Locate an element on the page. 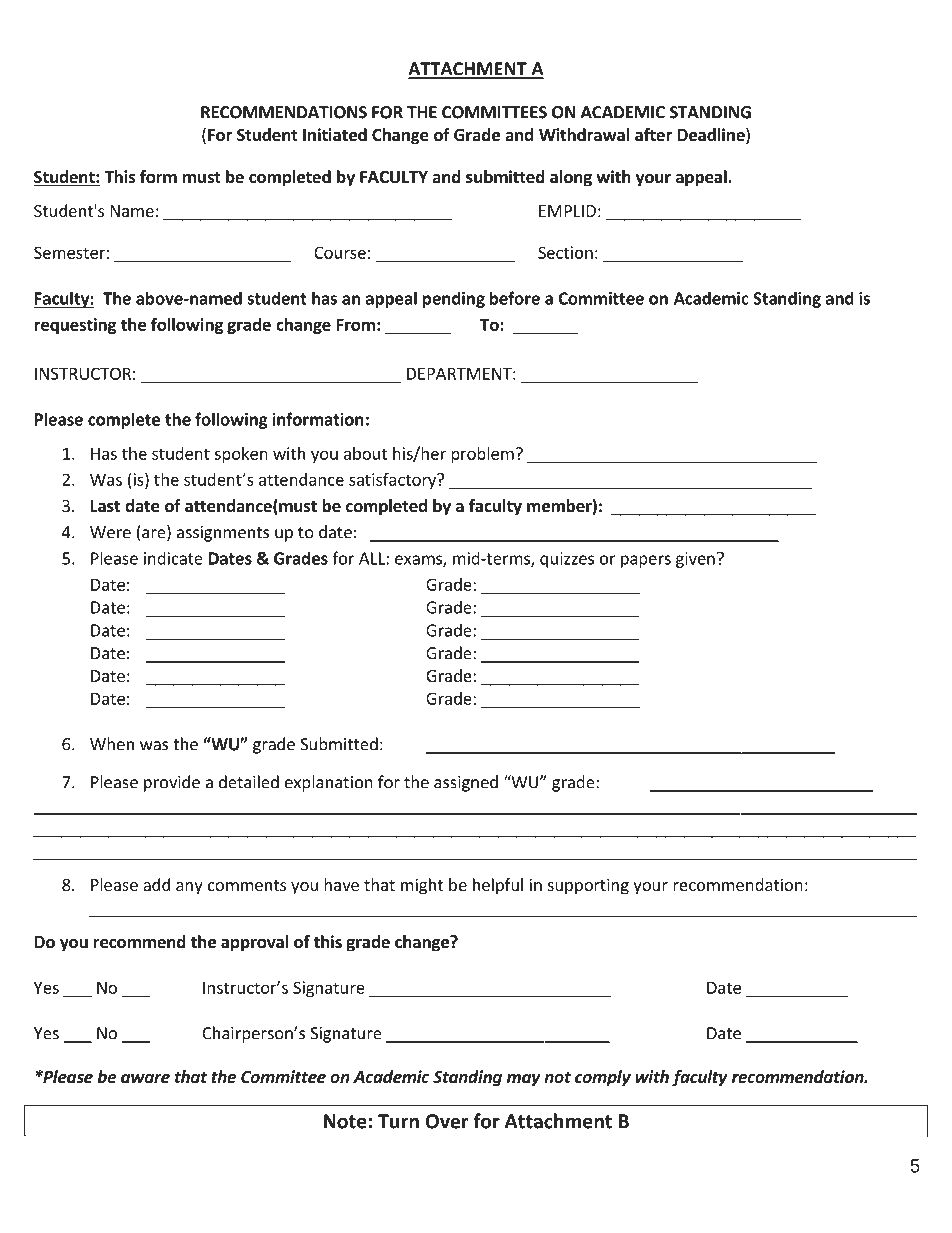 This image has height=1233, width=952. explanation is located at coordinates (329, 783).
